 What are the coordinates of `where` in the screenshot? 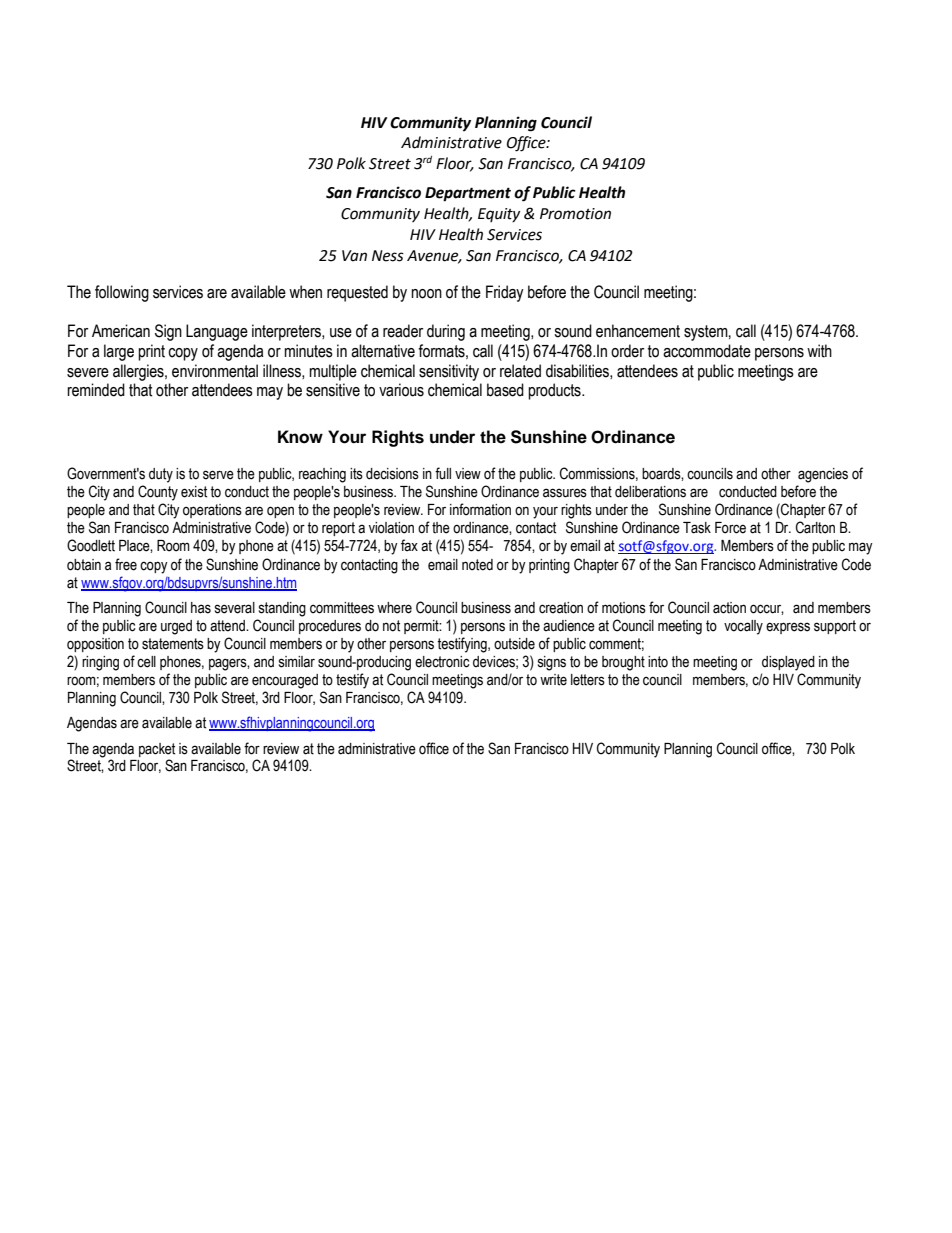 It's located at (394, 608).
